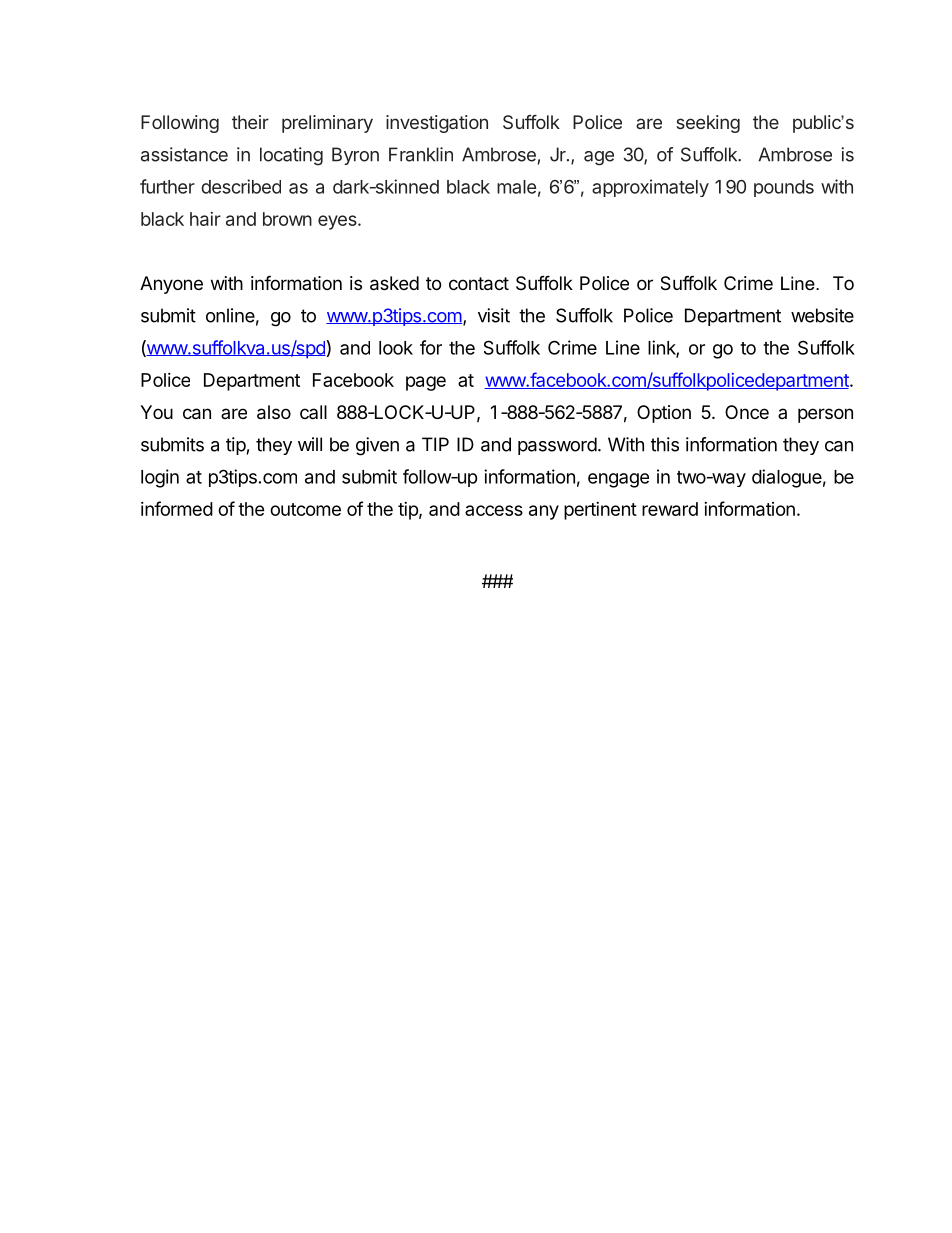  I want to click on seeking, so click(708, 124).
